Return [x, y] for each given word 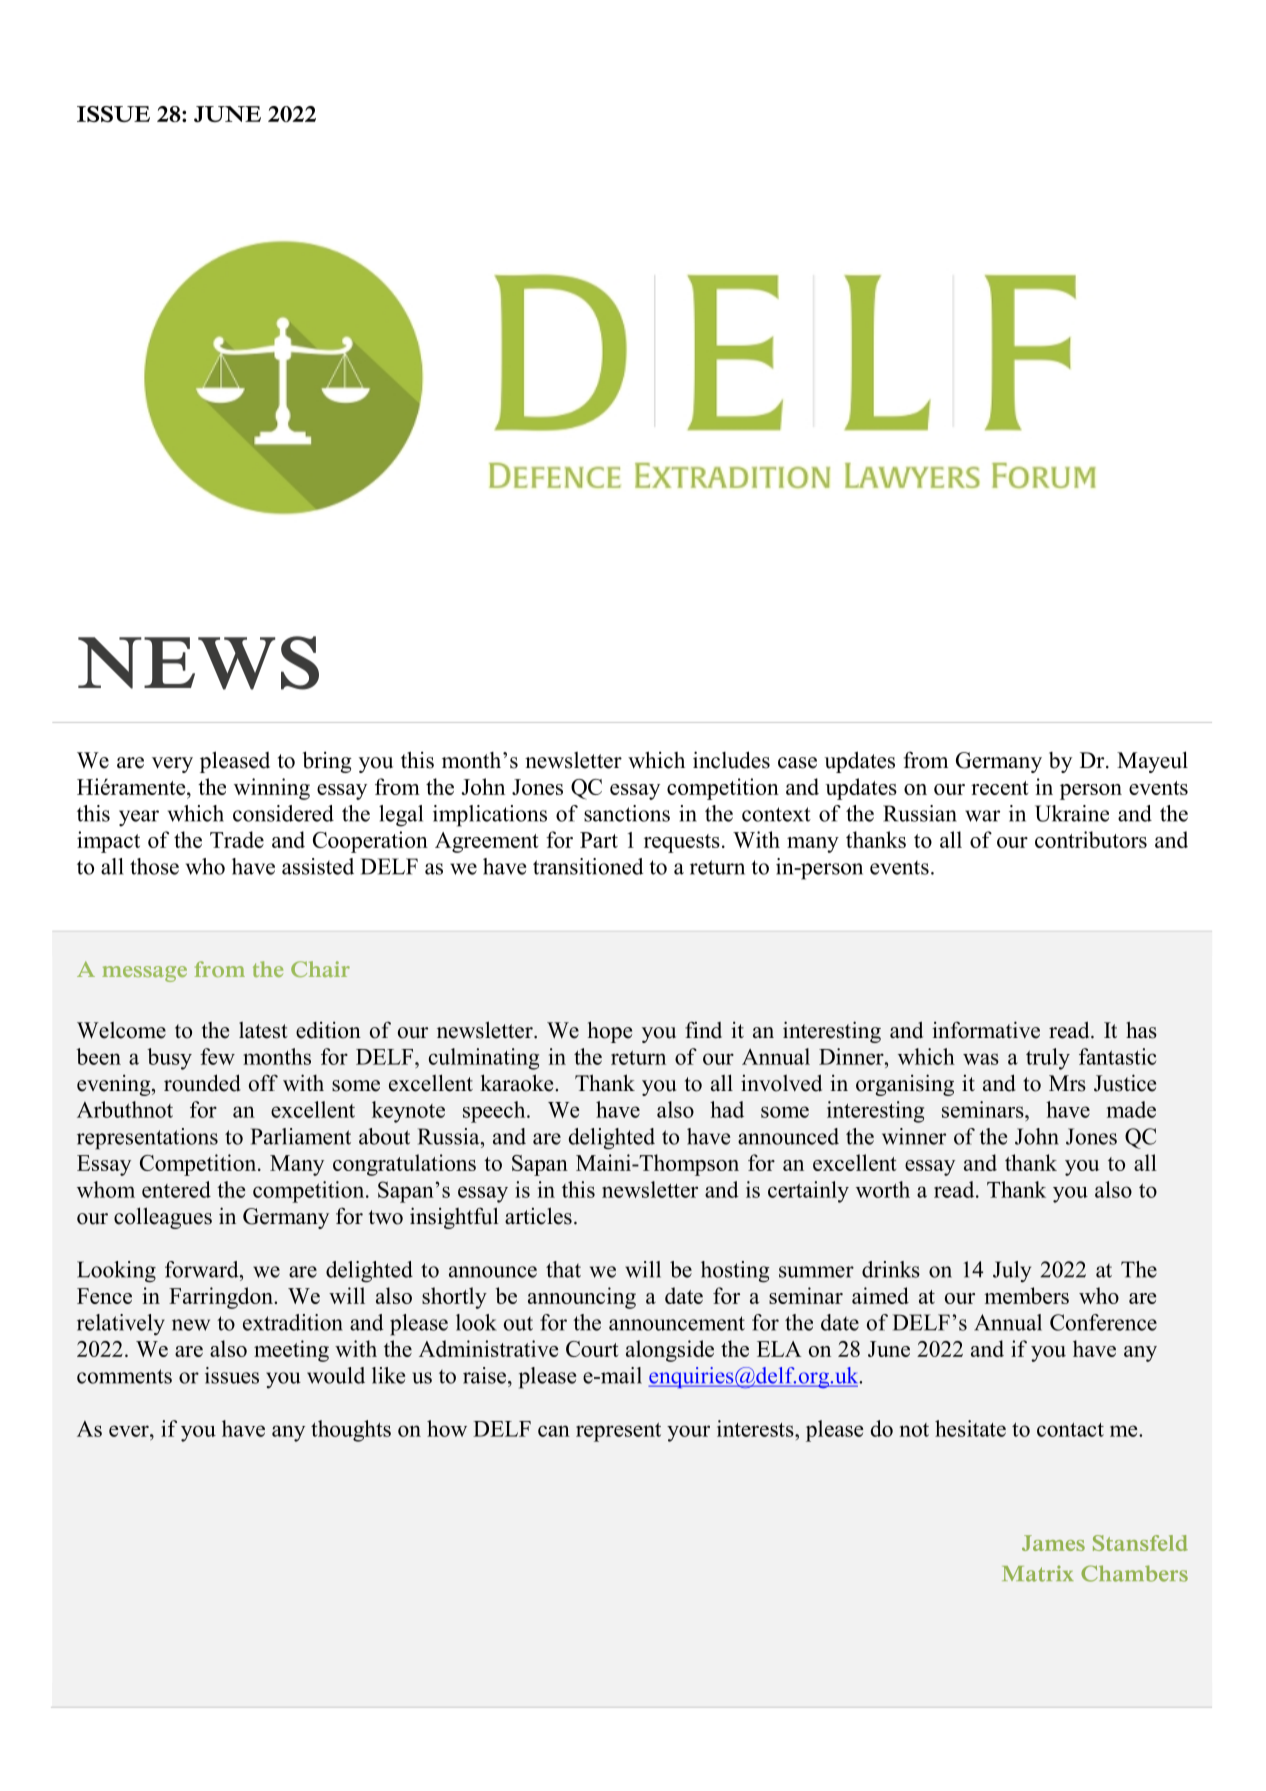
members [1026, 1295]
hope [610, 1032]
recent [999, 788]
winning [272, 789]
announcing [582, 1298]
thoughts [351, 1431]
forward [203, 1269]
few [217, 1056]
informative [986, 1030]
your [688, 1433]
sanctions [627, 813]
